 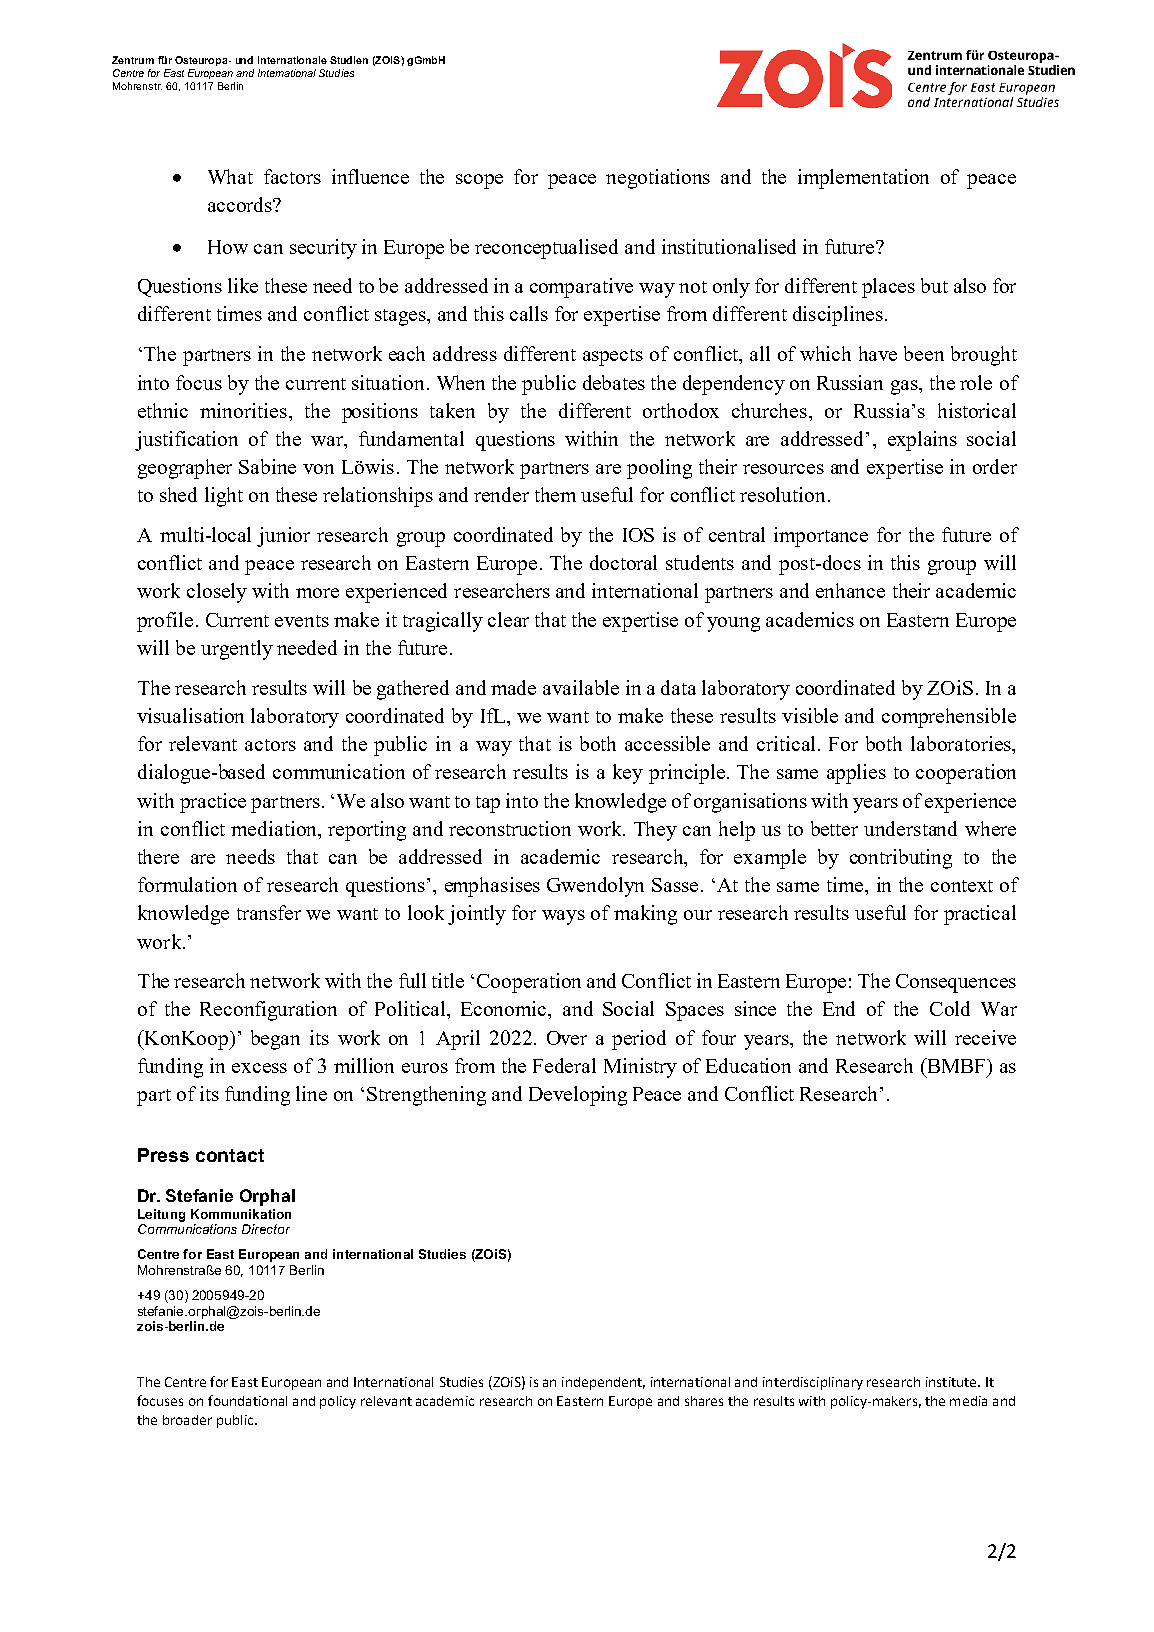 I want to click on have, so click(x=878, y=353).
